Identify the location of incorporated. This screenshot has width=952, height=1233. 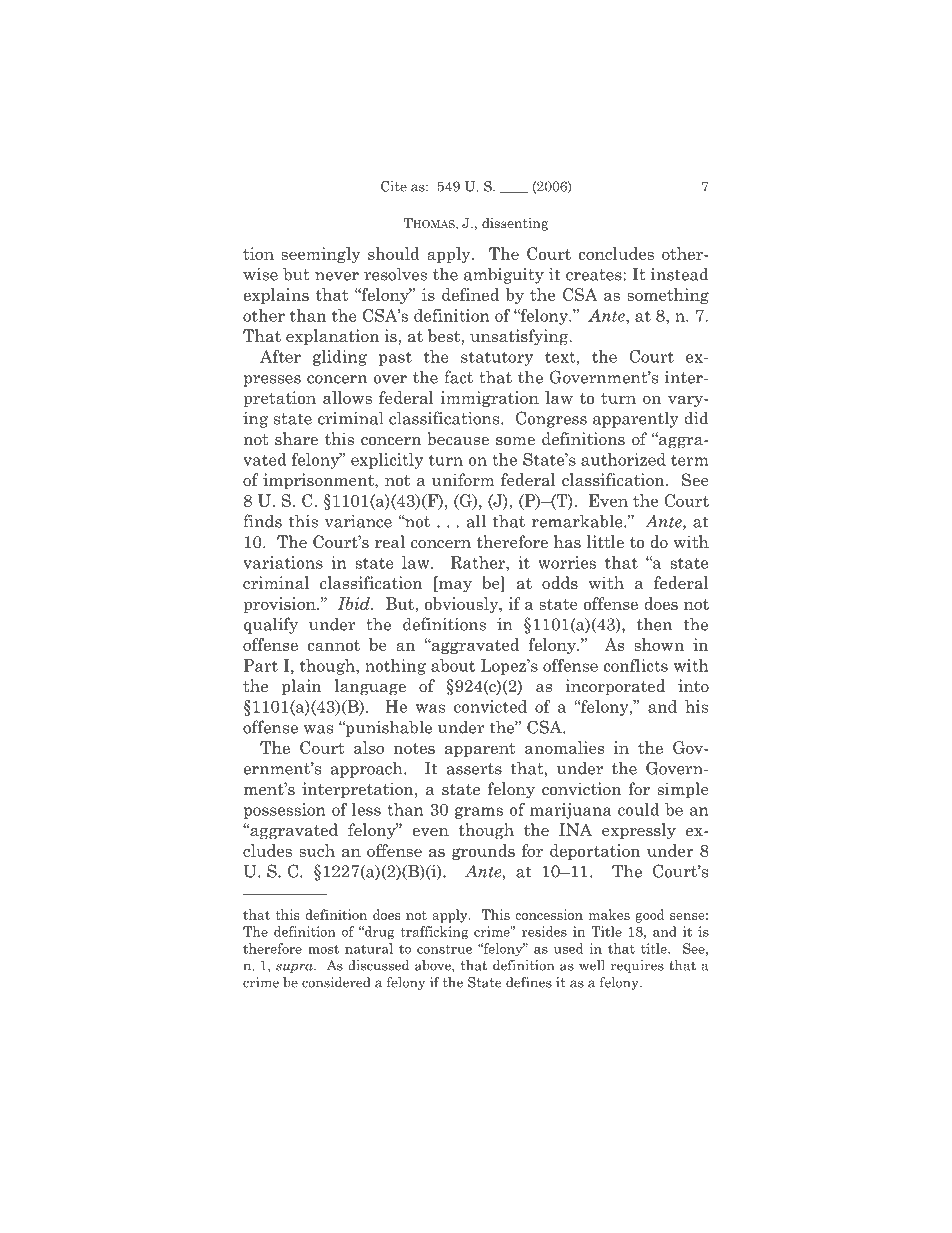
(615, 687).
